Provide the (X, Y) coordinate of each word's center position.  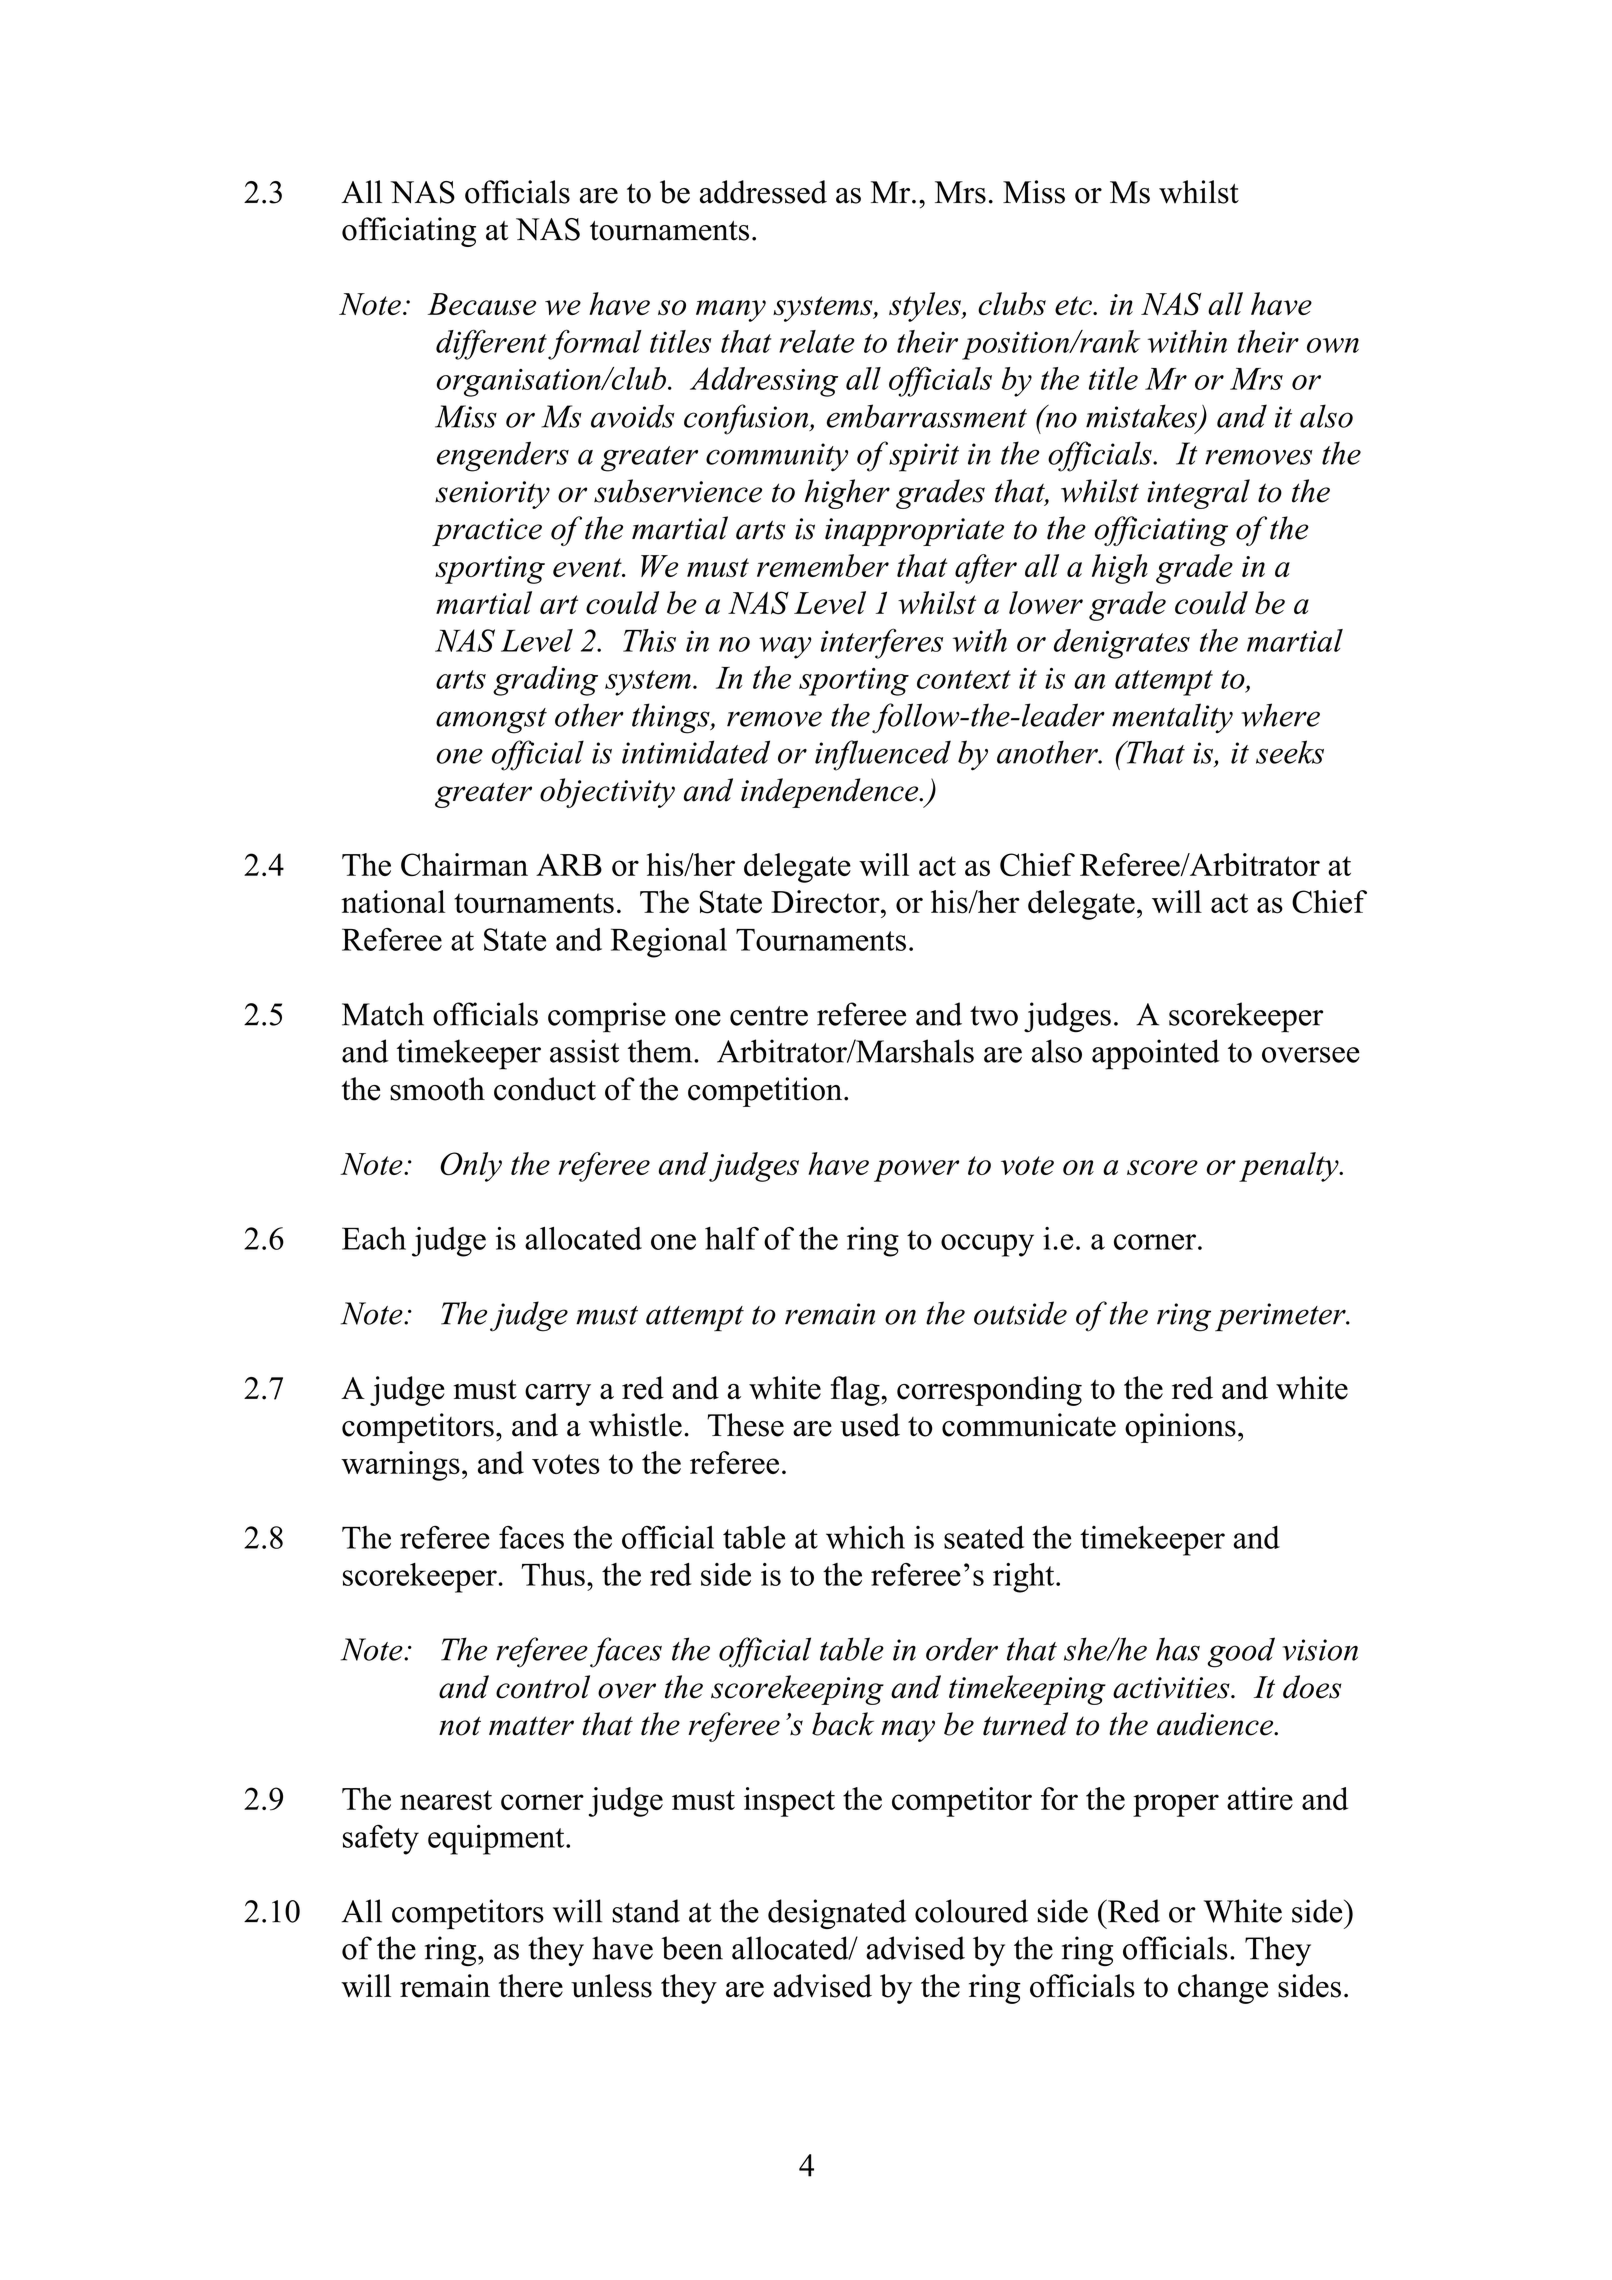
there (531, 1986)
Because (482, 304)
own (1333, 345)
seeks (1290, 752)
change (1223, 1989)
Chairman (464, 864)
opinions (1180, 1428)
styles (926, 307)
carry (558, 1395)
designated (837, 1914)
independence (831, 793)
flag (856, 1391)
